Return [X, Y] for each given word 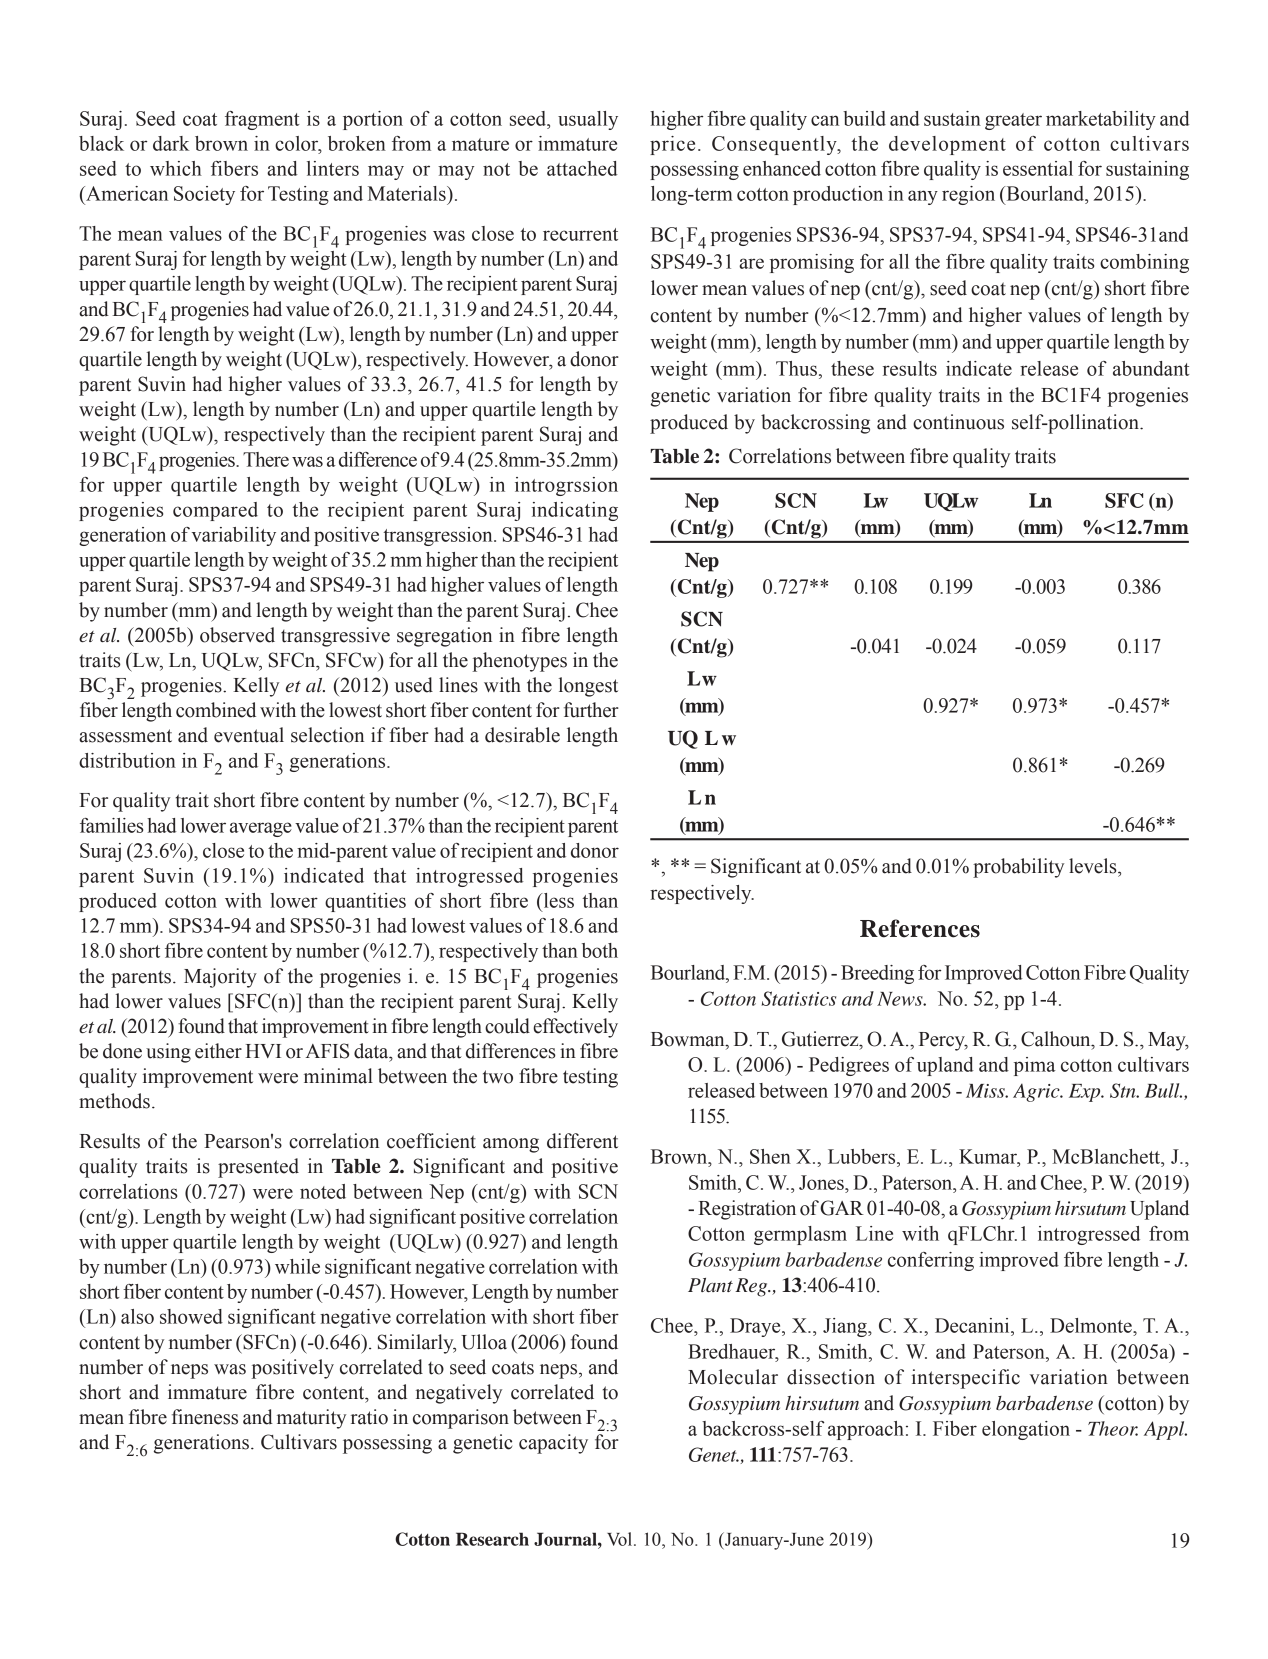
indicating [575, 511]
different [582, 1141]
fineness [205, 1417]
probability [1018, 868]
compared [215, 511]
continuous [958, 422]
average [261, 829]
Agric [1037, 1093]
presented [258, 1168]
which [176, 168]
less [557, 900]
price [672, 145]
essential [1038, 168]
